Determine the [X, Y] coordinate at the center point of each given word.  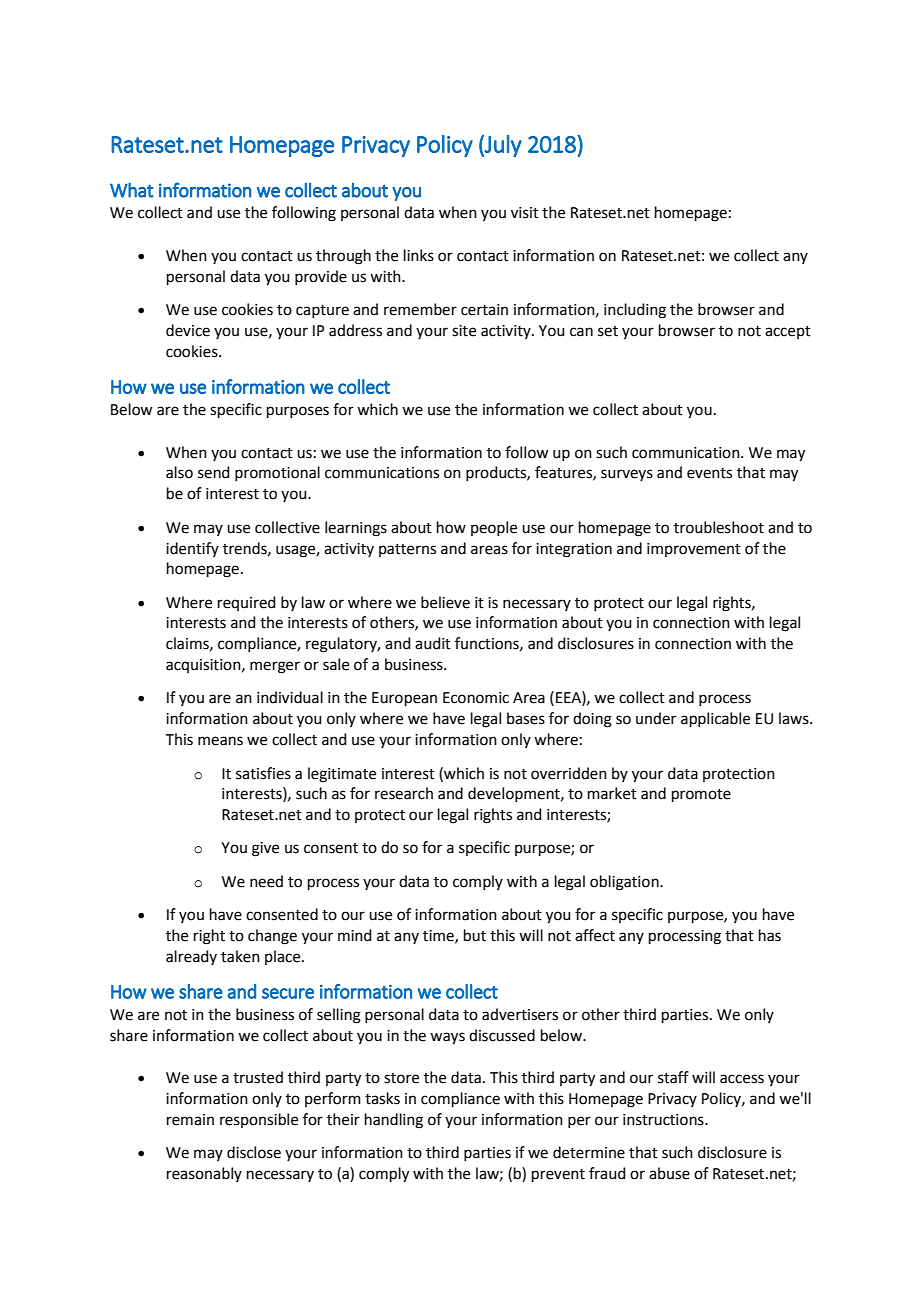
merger [275, 667]
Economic [476, 698]
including [635, 311]
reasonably [204, 1174]
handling [394, 1121]
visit [525, 213]
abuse [669, 1173]
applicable [715, 719]
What [132, 190]
